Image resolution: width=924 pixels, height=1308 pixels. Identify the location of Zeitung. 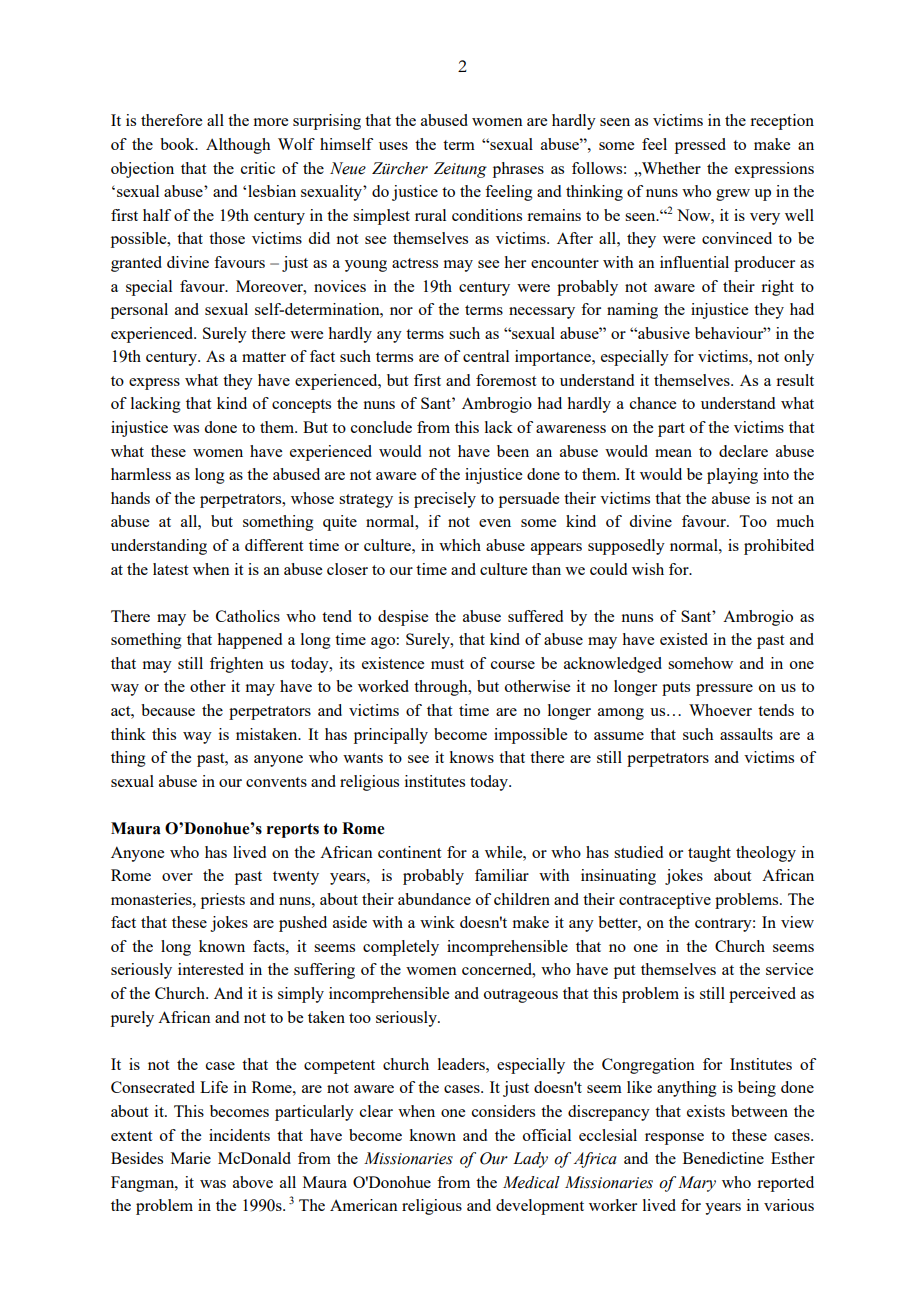
(460, 170).
